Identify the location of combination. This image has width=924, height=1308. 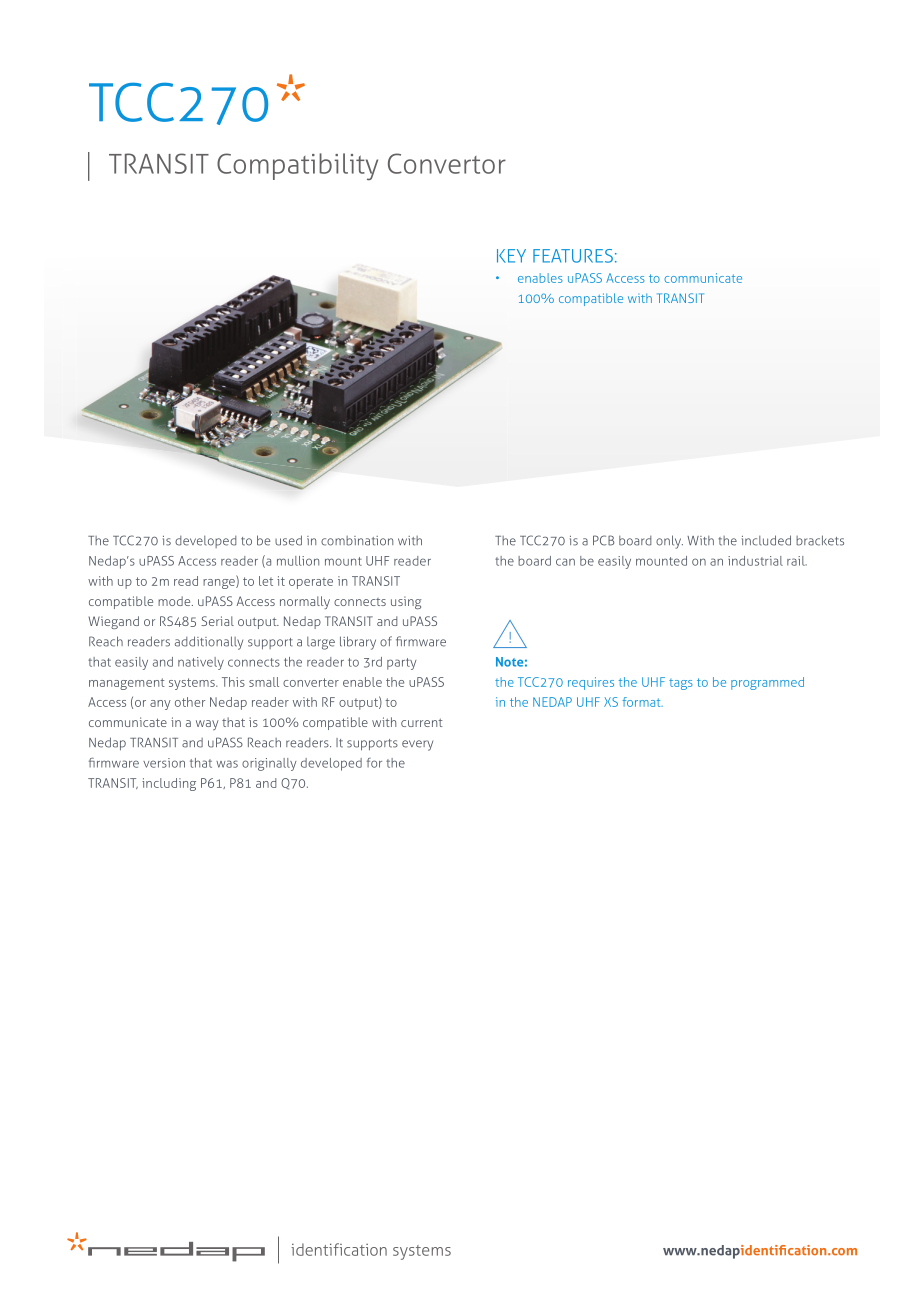
(357, 541).
